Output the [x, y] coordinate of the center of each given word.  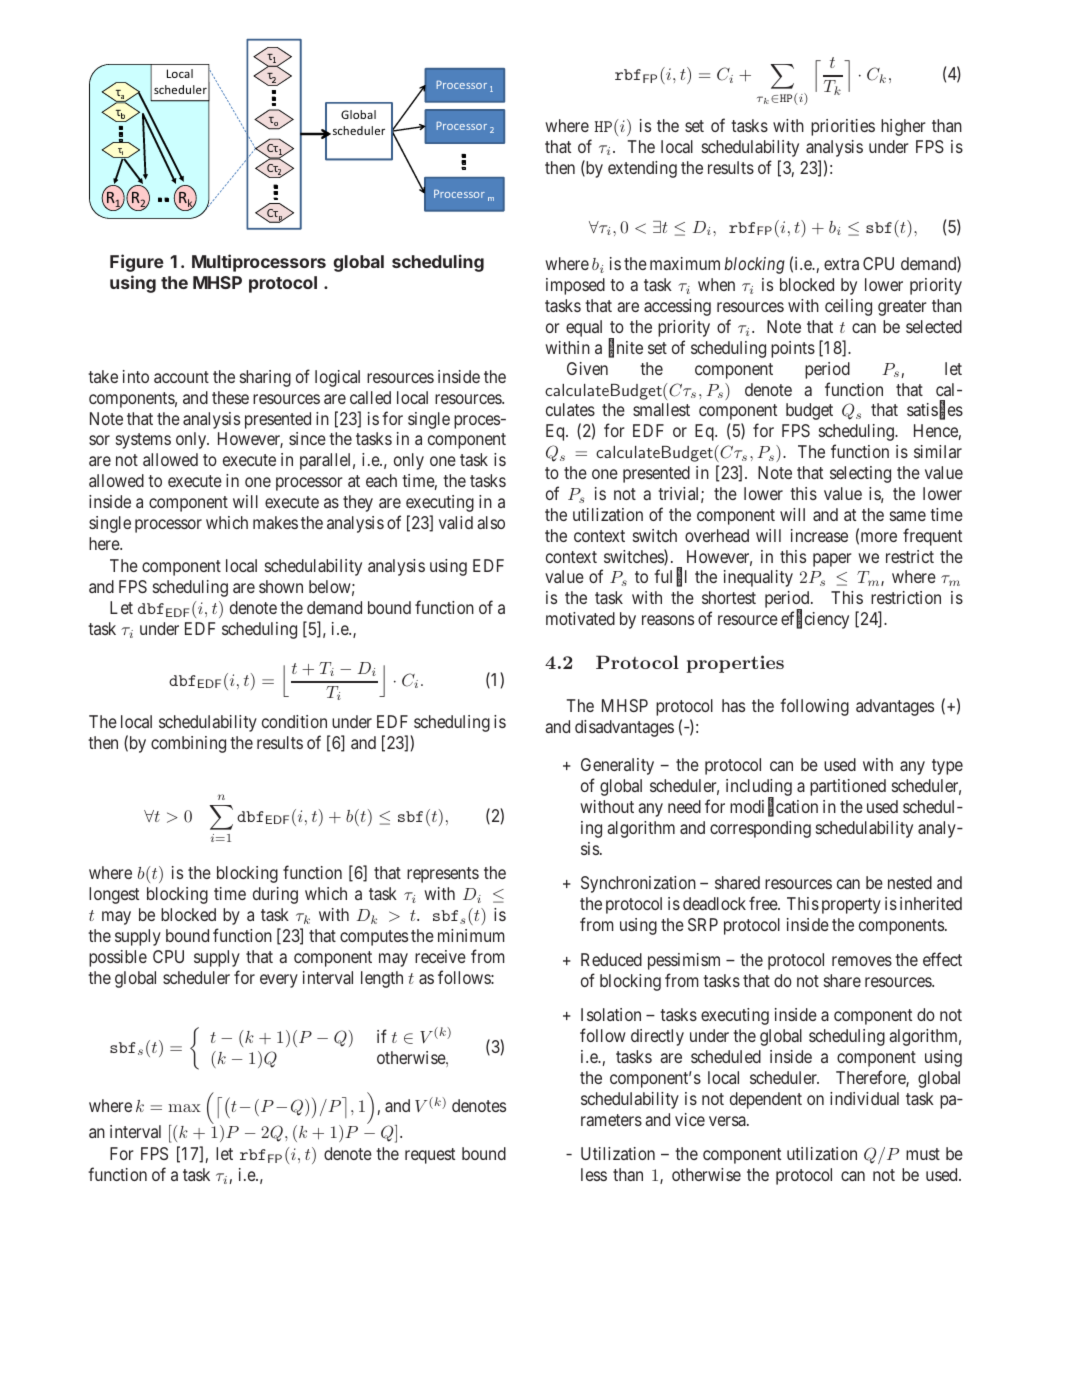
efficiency [815, 620]
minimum [471, 935]
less [594, 1174]
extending [642, 169]
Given [587, 368]
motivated [580, 618]
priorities [843, 127]
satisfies [935, 411]
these [230, 397]
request [430, 1156]
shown [281, 586]
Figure [137, 263]
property [851, 906]
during [275, 895]
